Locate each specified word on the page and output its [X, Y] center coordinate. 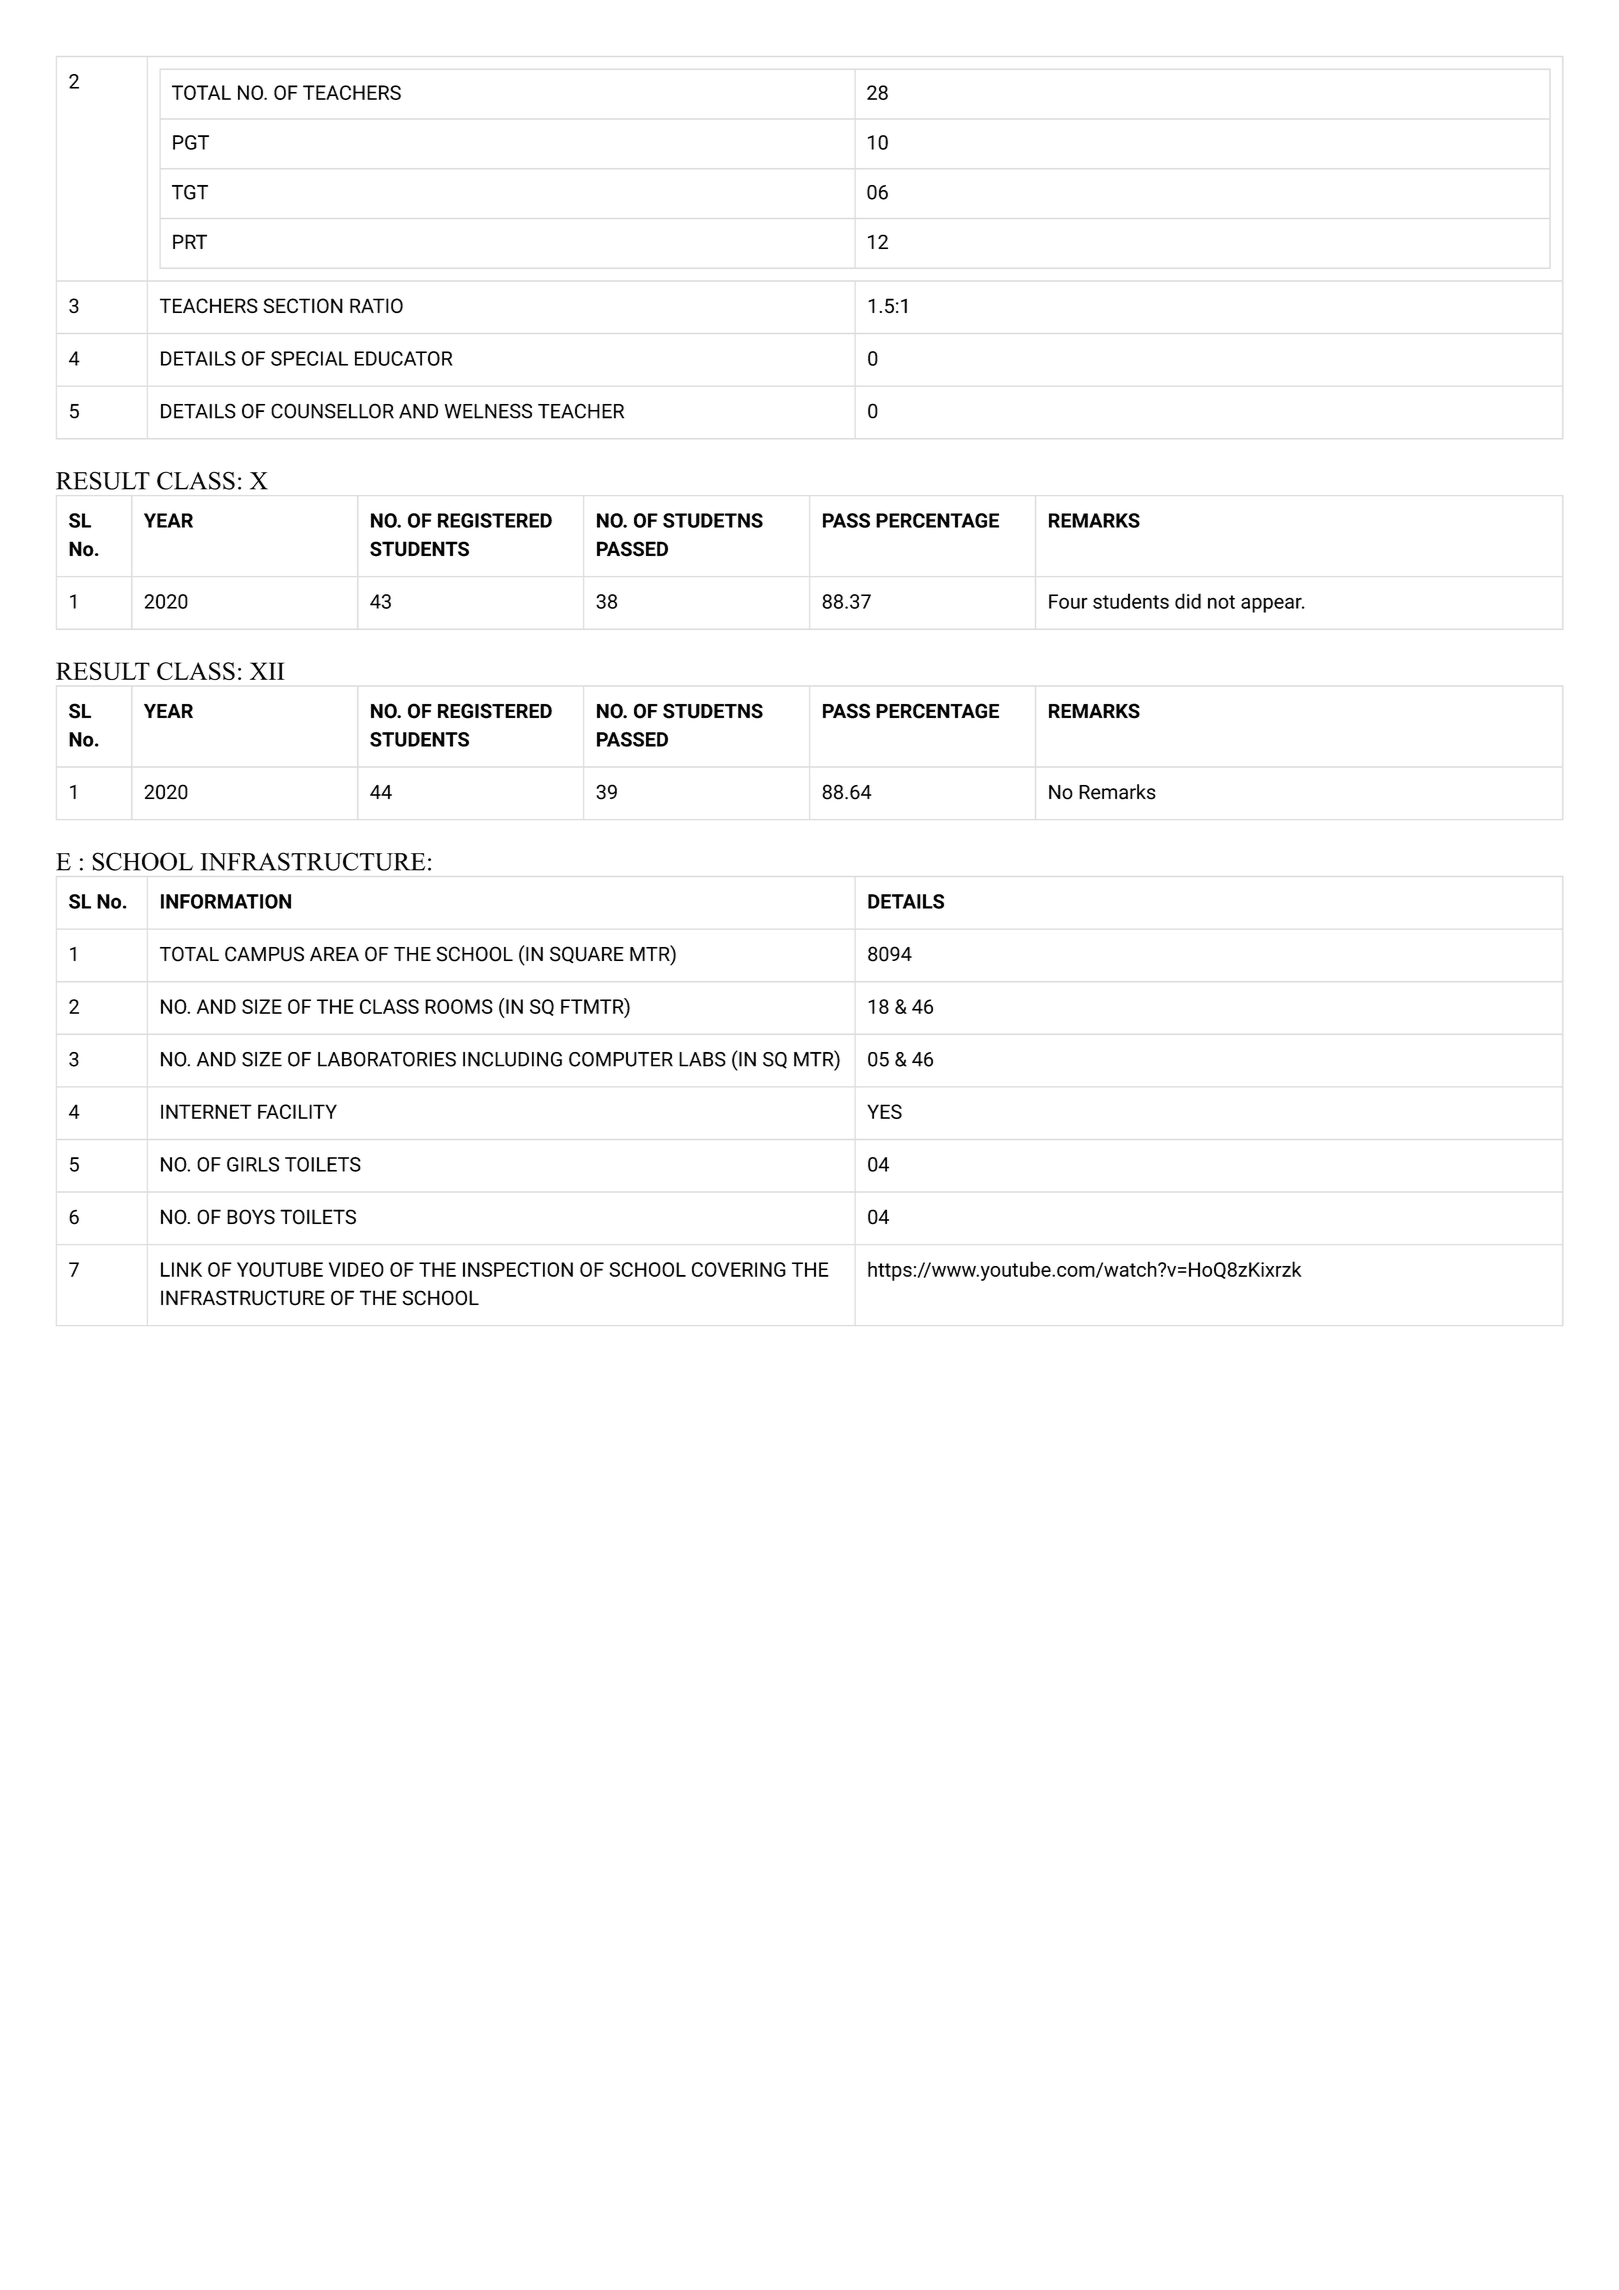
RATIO [376, 305]
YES [884, 1111]
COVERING [739, 1269]
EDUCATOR [404, 358]
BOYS [251, 1217]
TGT [190, 192]
